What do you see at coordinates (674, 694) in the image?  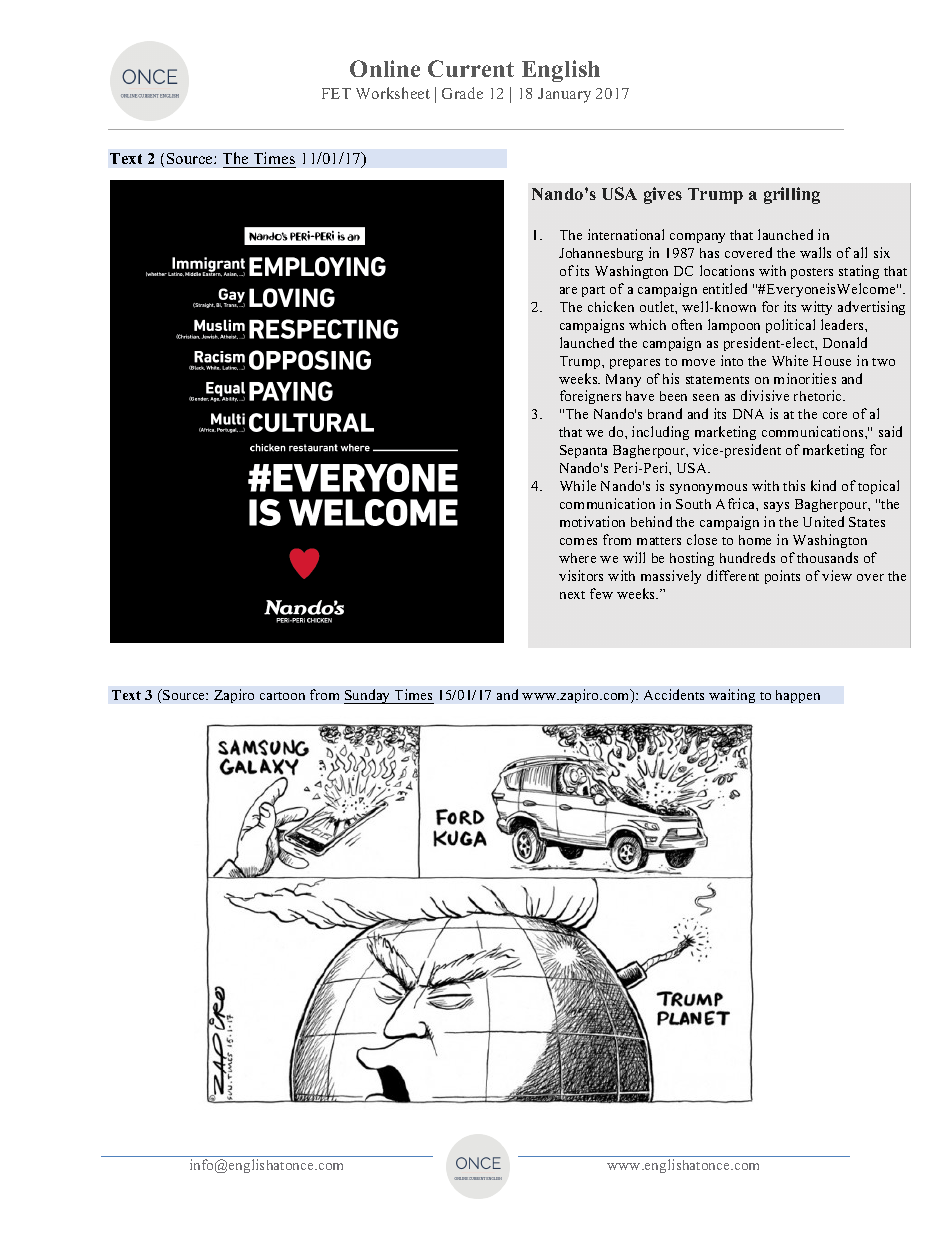 I see `Accidents` at bounding box center [674, 694].
